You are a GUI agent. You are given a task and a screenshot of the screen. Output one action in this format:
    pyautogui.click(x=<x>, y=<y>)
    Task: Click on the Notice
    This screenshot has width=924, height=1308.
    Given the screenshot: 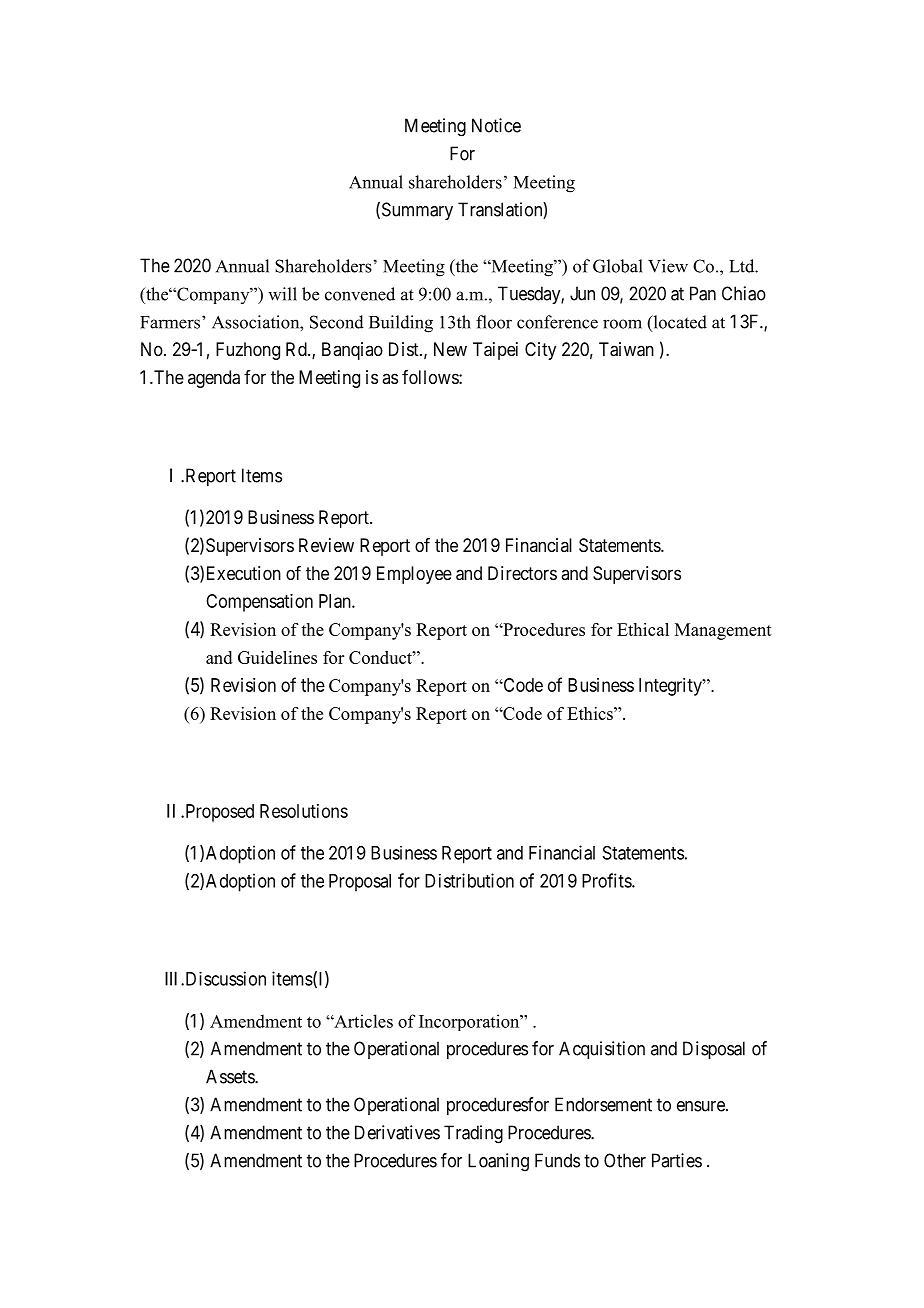 What is the action you would take?
    pyautogui.click(x=496, y=125)
